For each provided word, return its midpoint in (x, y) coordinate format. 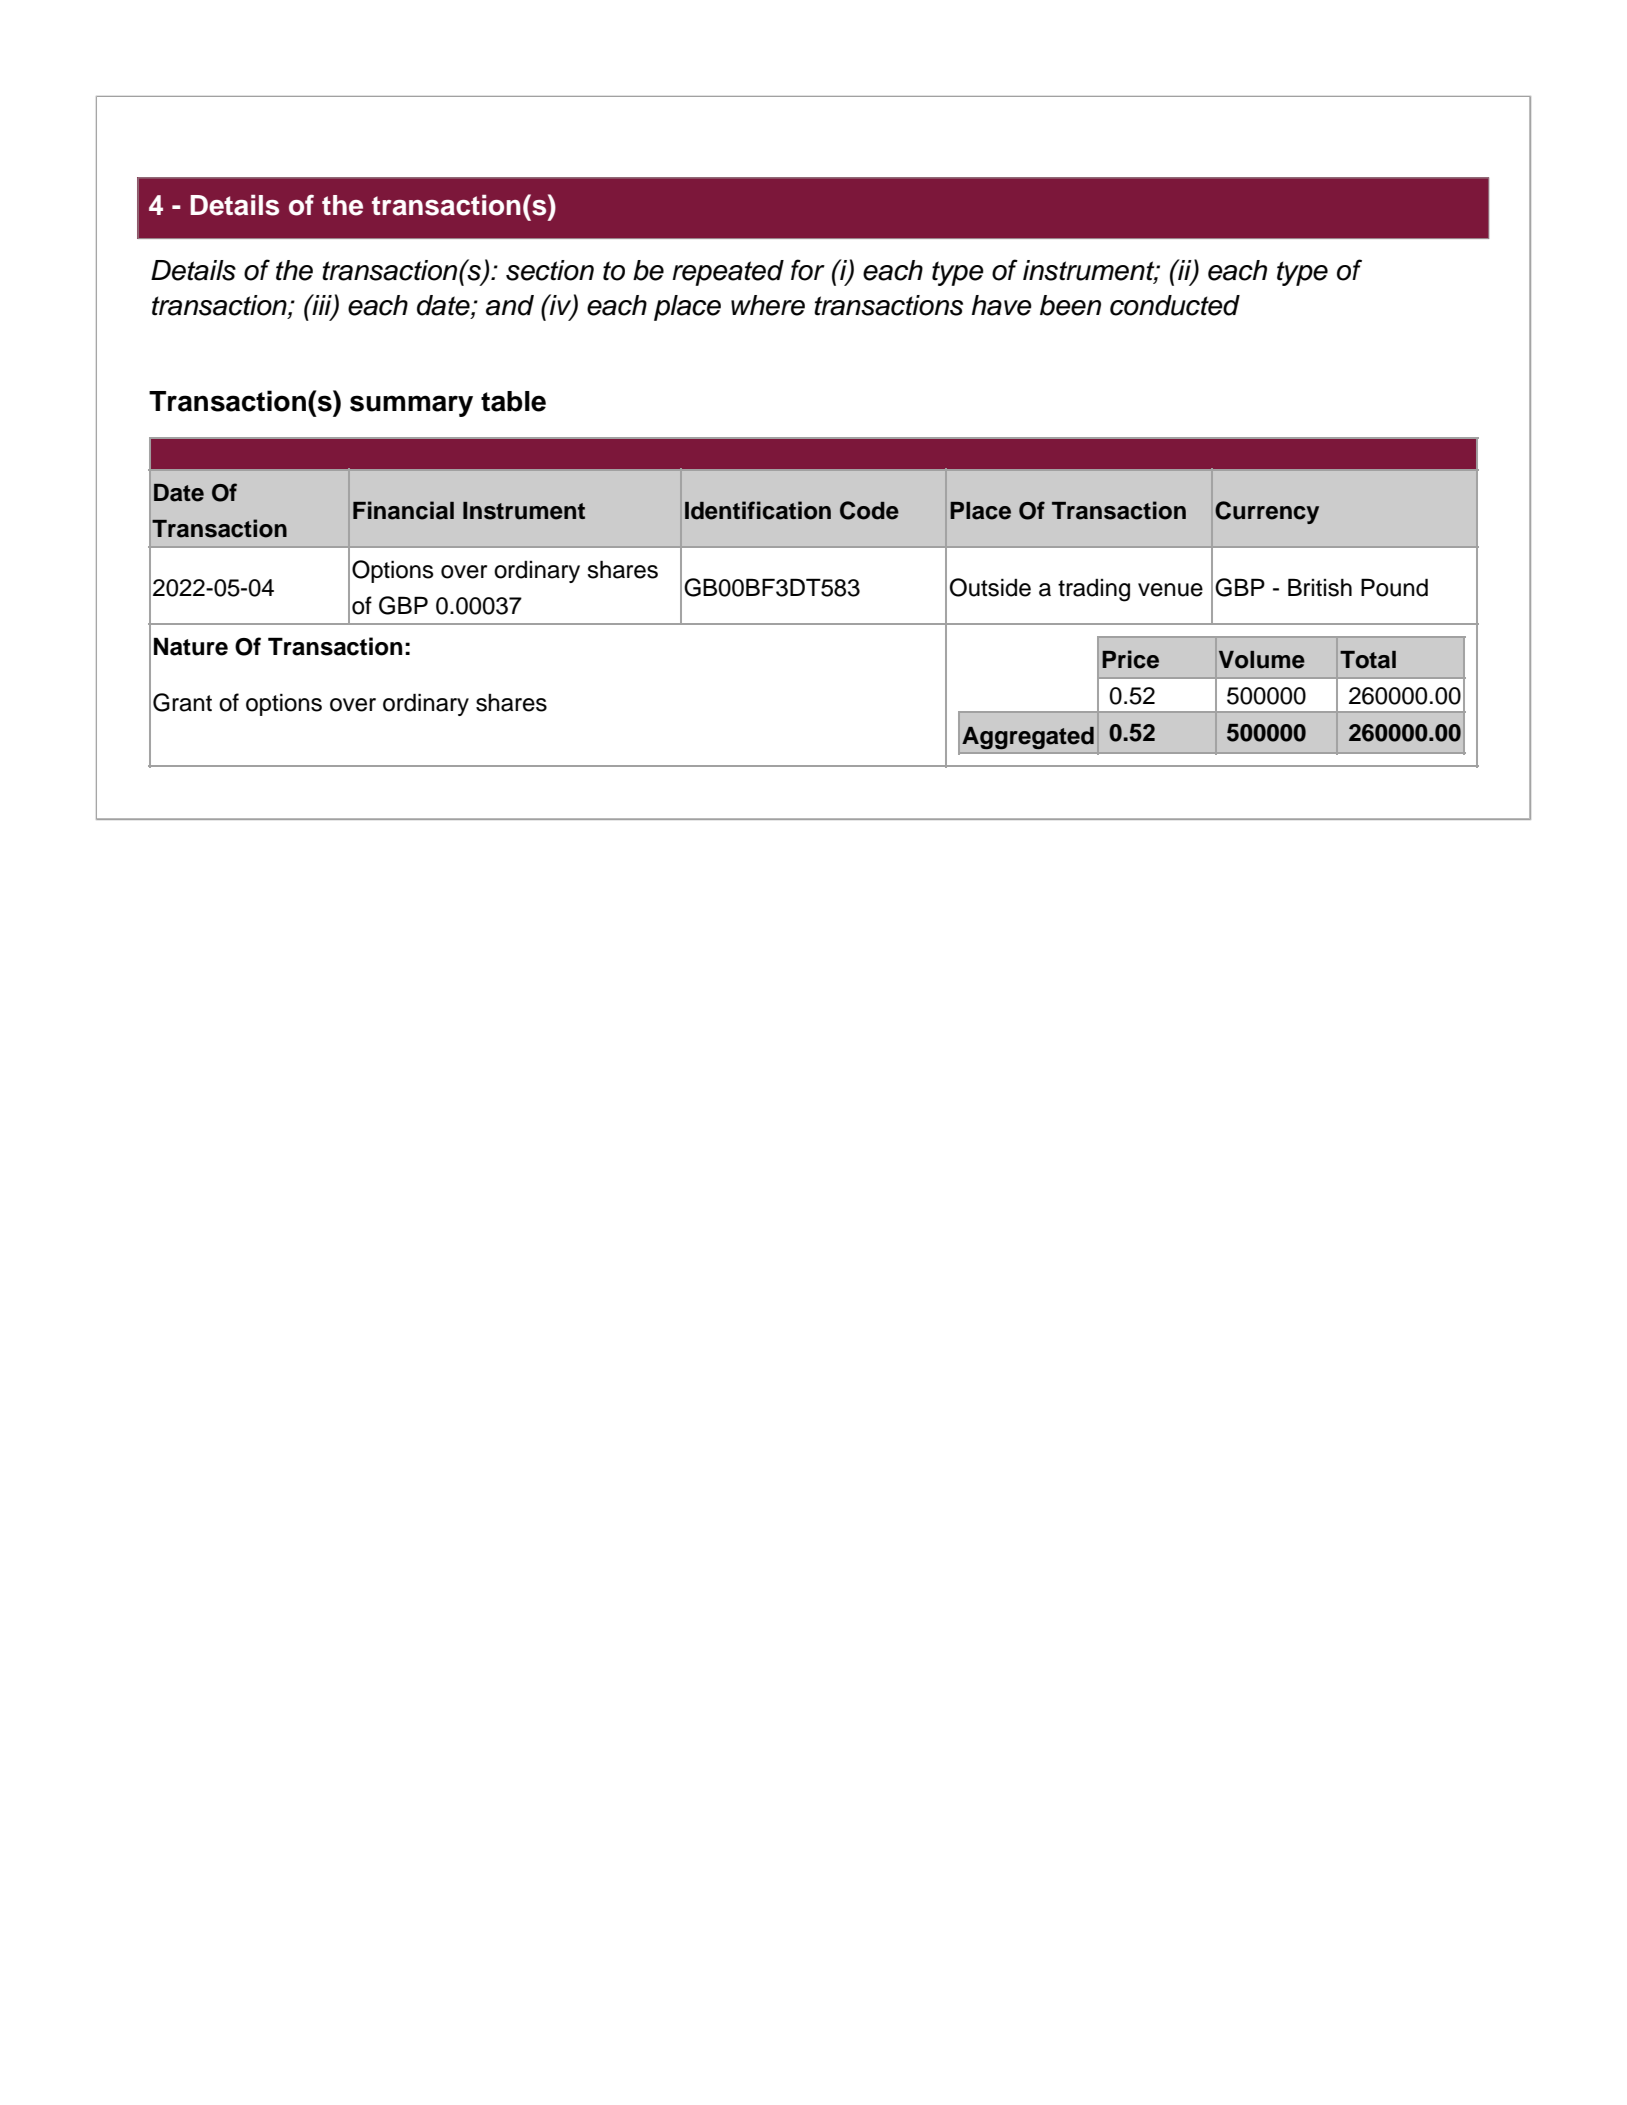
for (808, 270)
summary (411, 406)
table (513, 401)
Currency (1267, 512)
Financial (403, 510)
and (510, 305)
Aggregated (1028, 738)
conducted (1175, 305)
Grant (182, 702)
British (1320, 587)
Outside (990, 587)
